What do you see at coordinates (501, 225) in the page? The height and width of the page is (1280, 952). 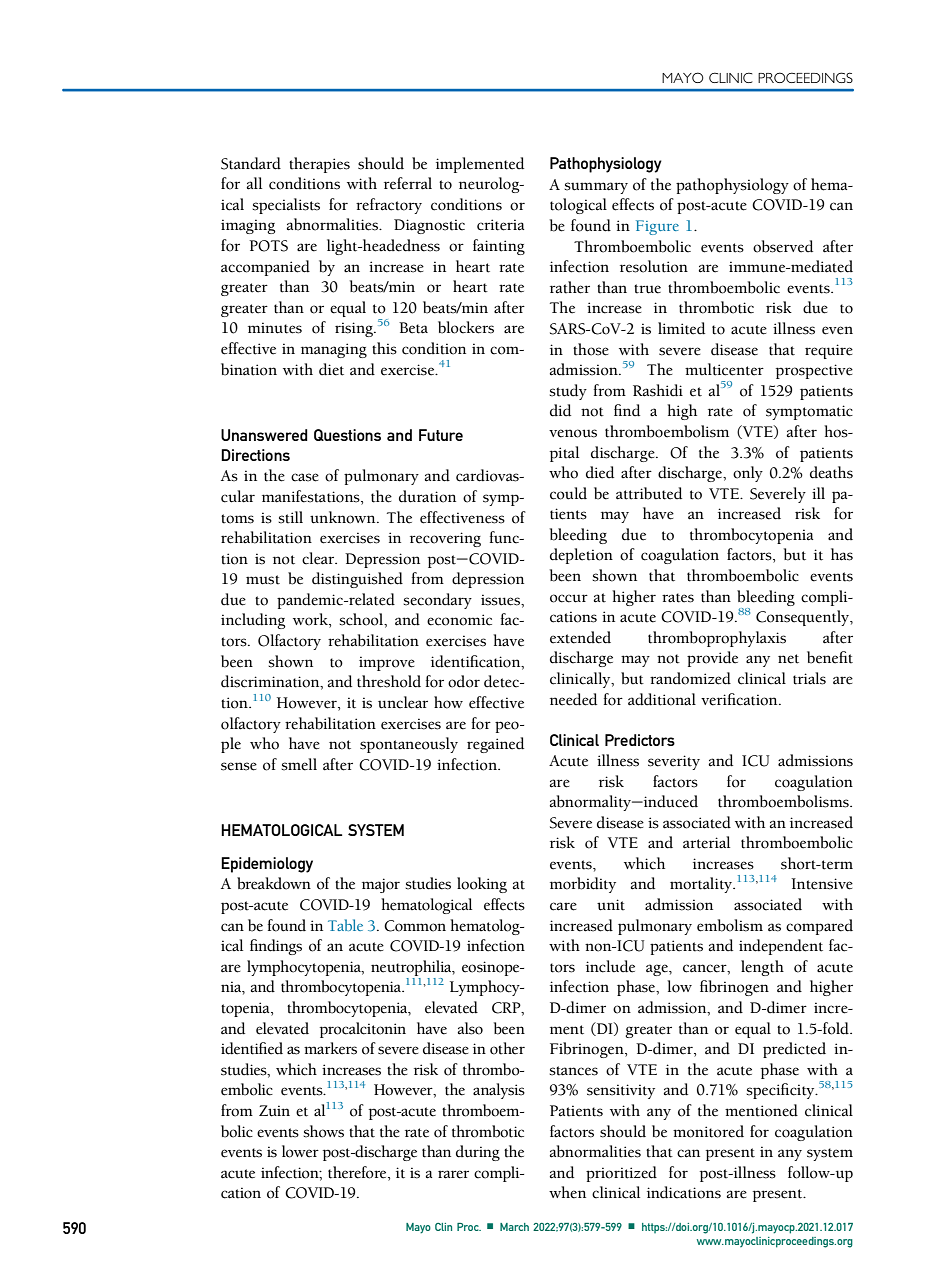 I see `criteria` at bounding box center [501, 225].
